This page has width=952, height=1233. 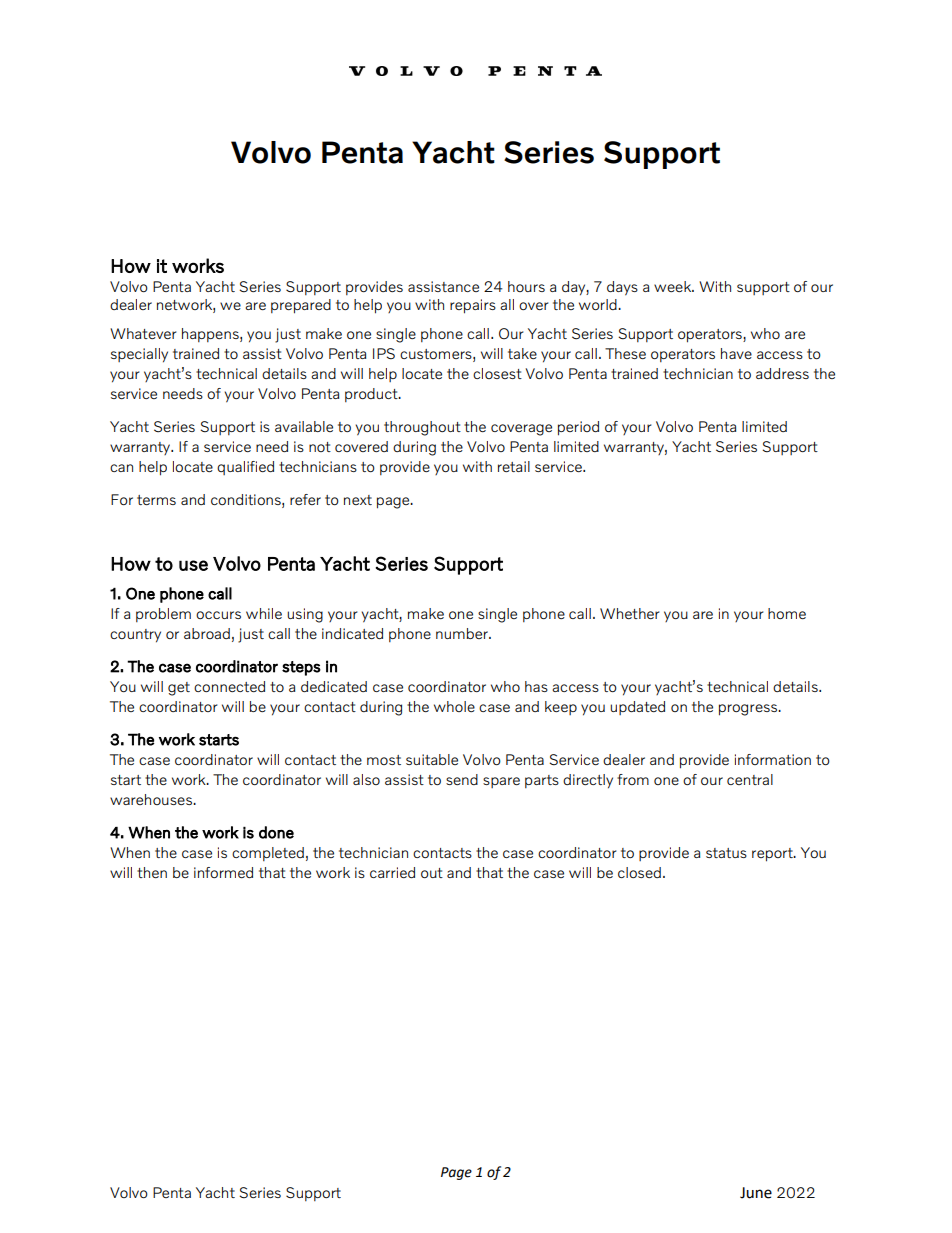 What do you see at coordinates (223, 872) in the page?
I see `informed` at bounding box center [223, 872].
